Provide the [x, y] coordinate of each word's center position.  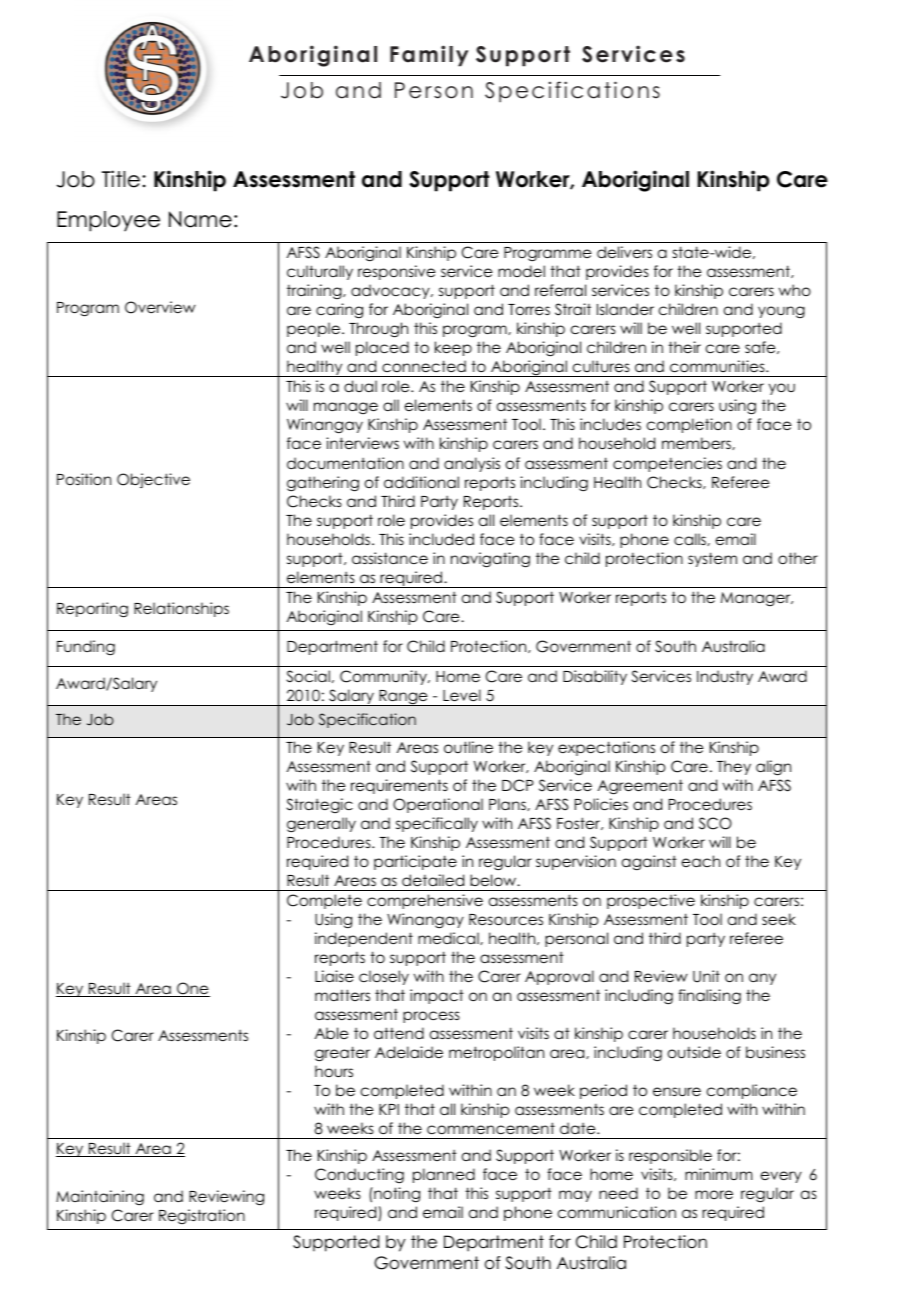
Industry [725, 677]
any [762, 979]
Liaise [334, 976]
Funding [86, 648]
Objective [153, 480]
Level [462, 695]
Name [200, 219]
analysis [472, 464]
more [714, 1194]
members [697, 443]
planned [444, 1175]
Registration [202, 1216]
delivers [624, 252]
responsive [396, 272]
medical [449, 938]
